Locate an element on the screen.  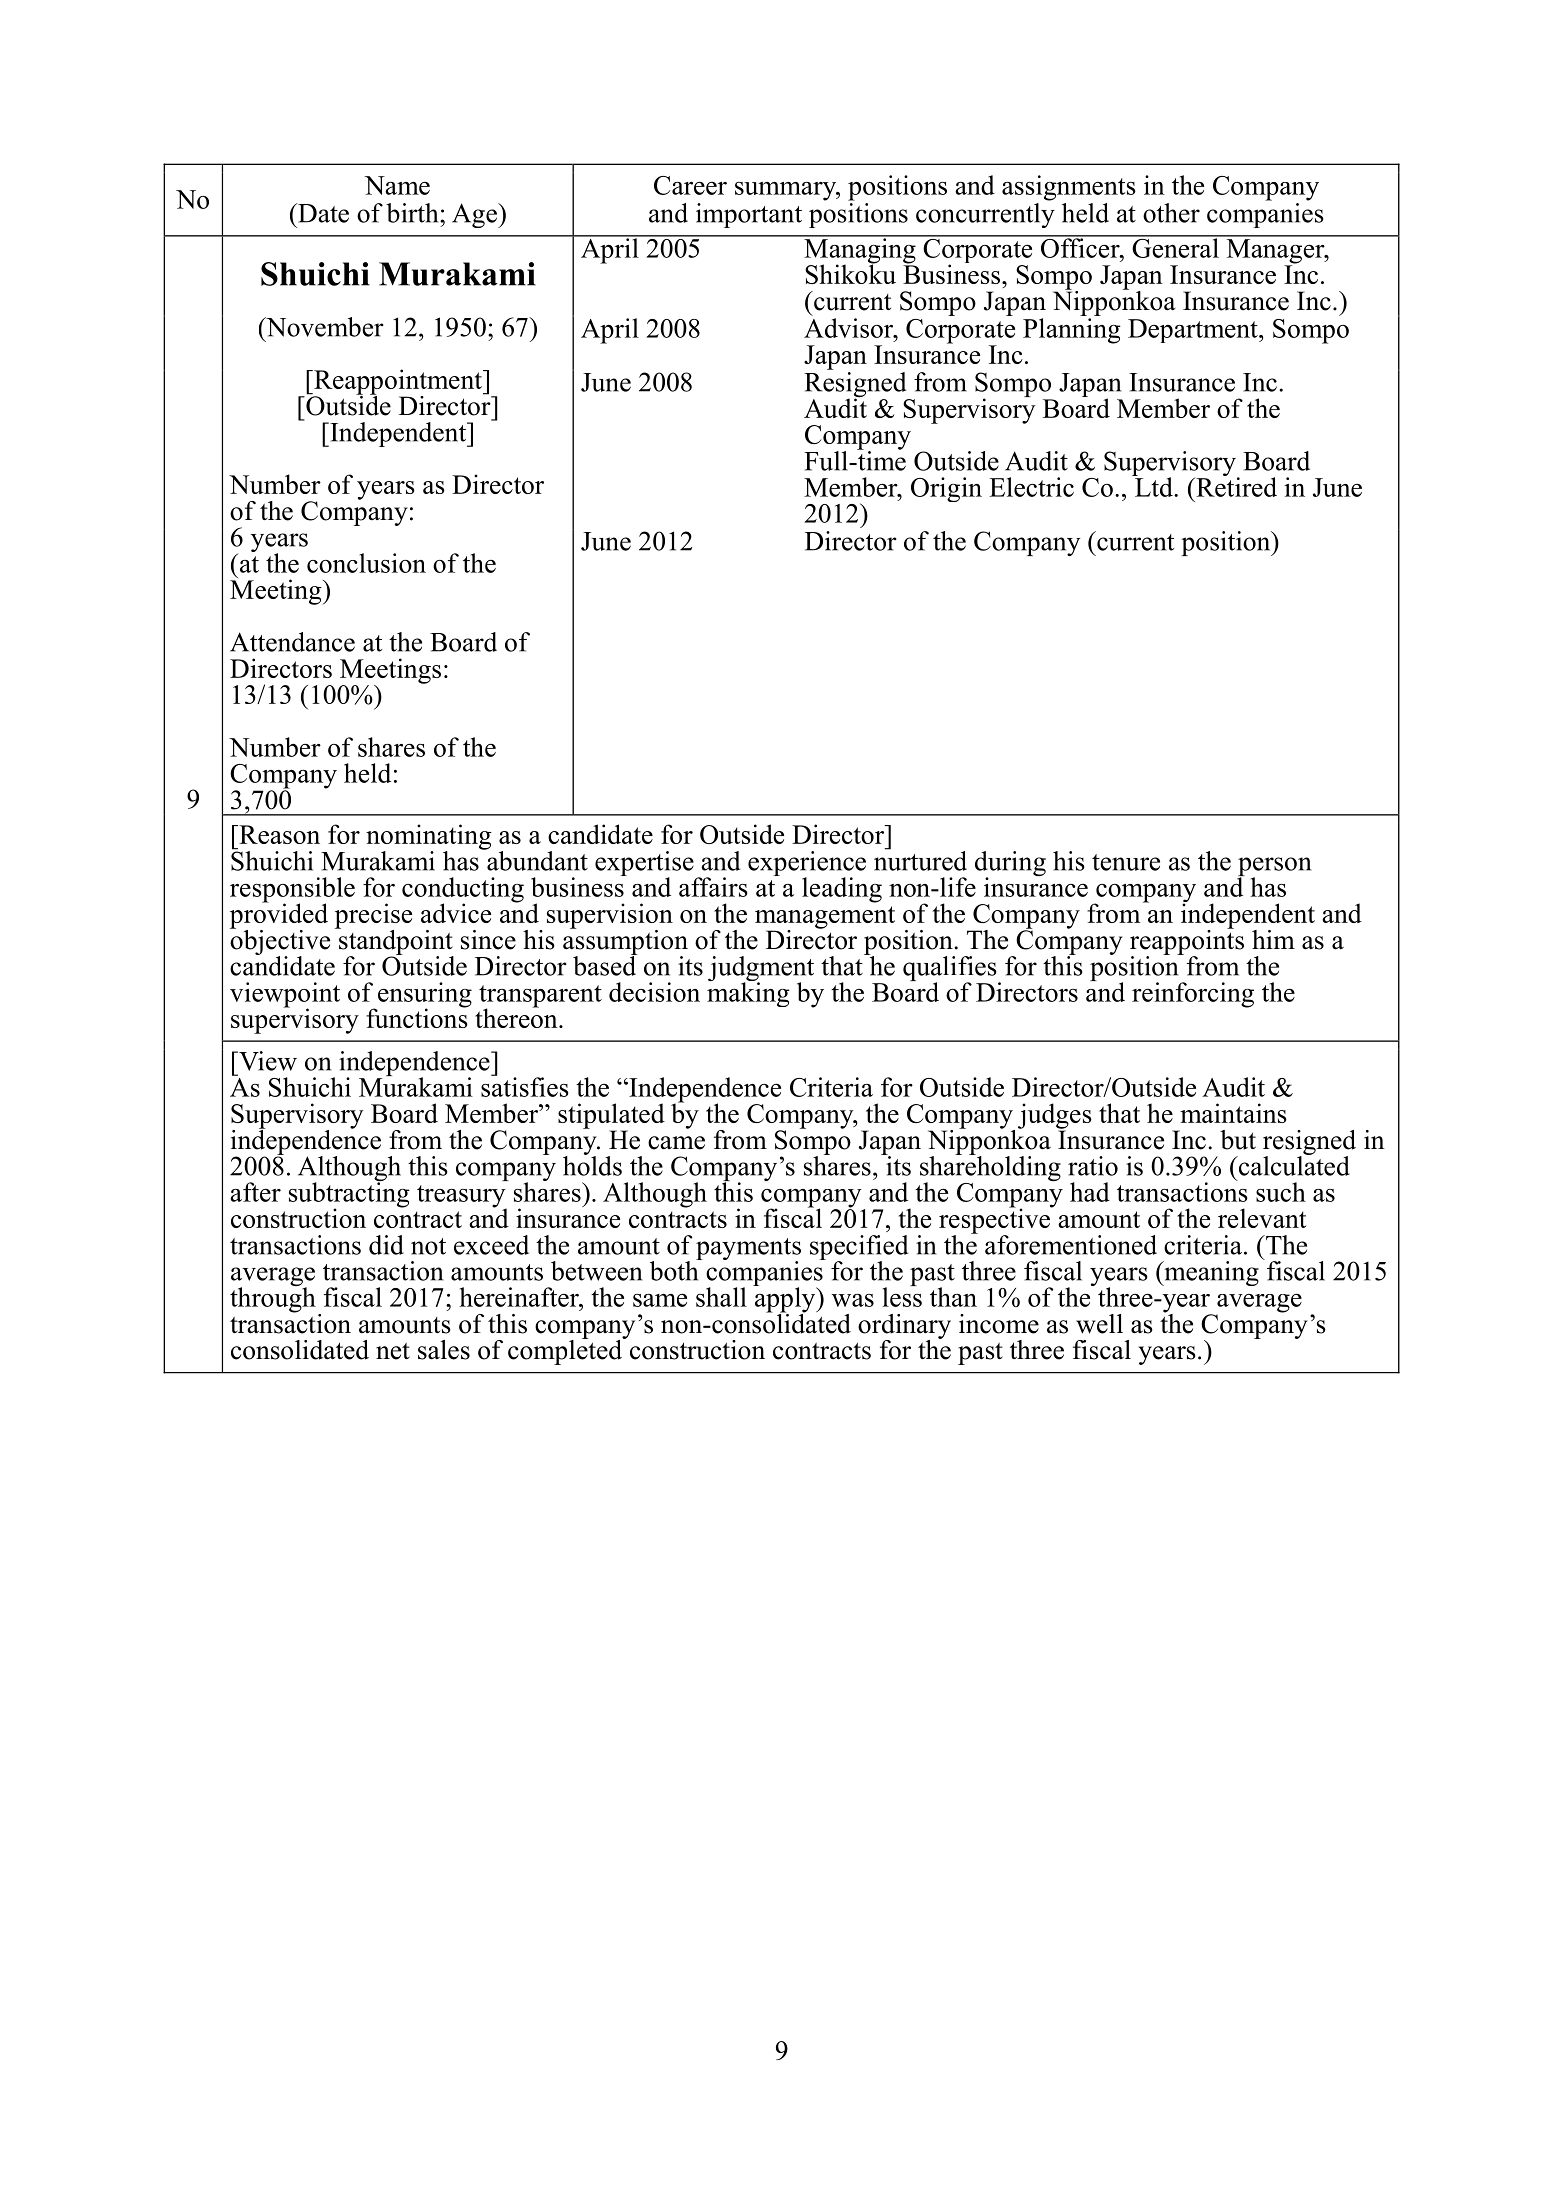
net is located at coordinates (393, 1351).
